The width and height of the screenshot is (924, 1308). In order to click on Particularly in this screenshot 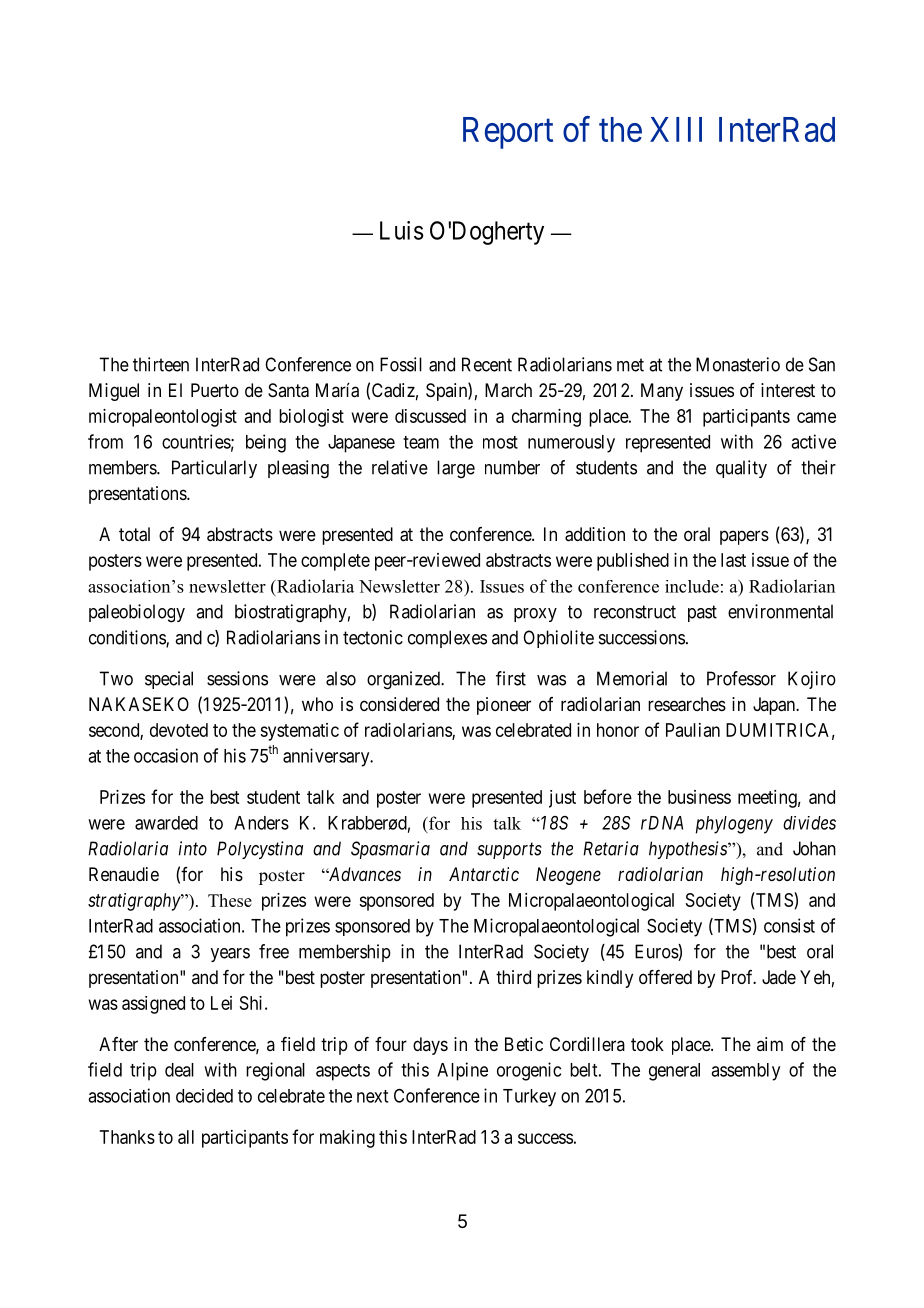, I will do `click(214, 469)`.
